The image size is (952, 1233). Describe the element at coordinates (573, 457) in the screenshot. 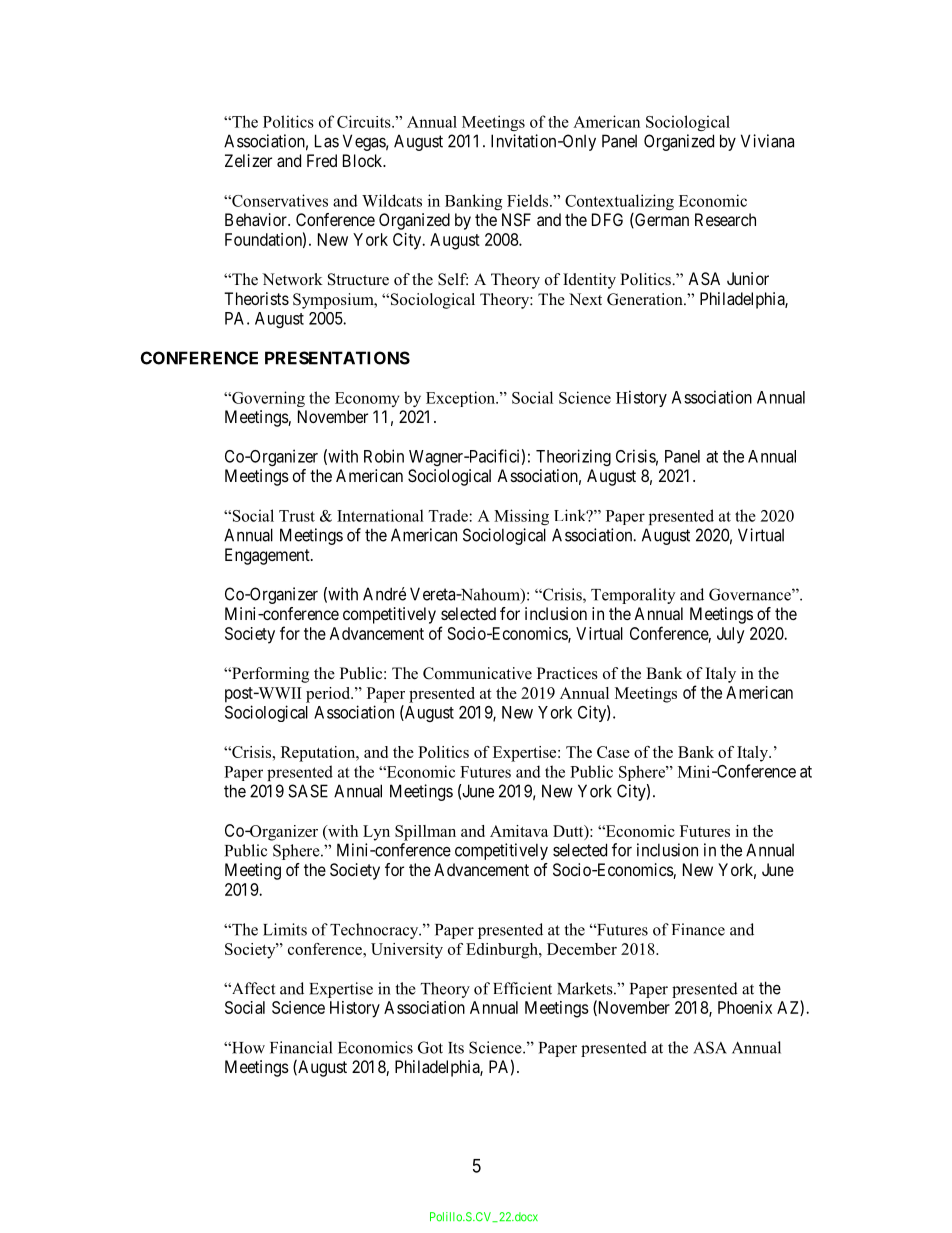

I see `Theorizing` at that location.
